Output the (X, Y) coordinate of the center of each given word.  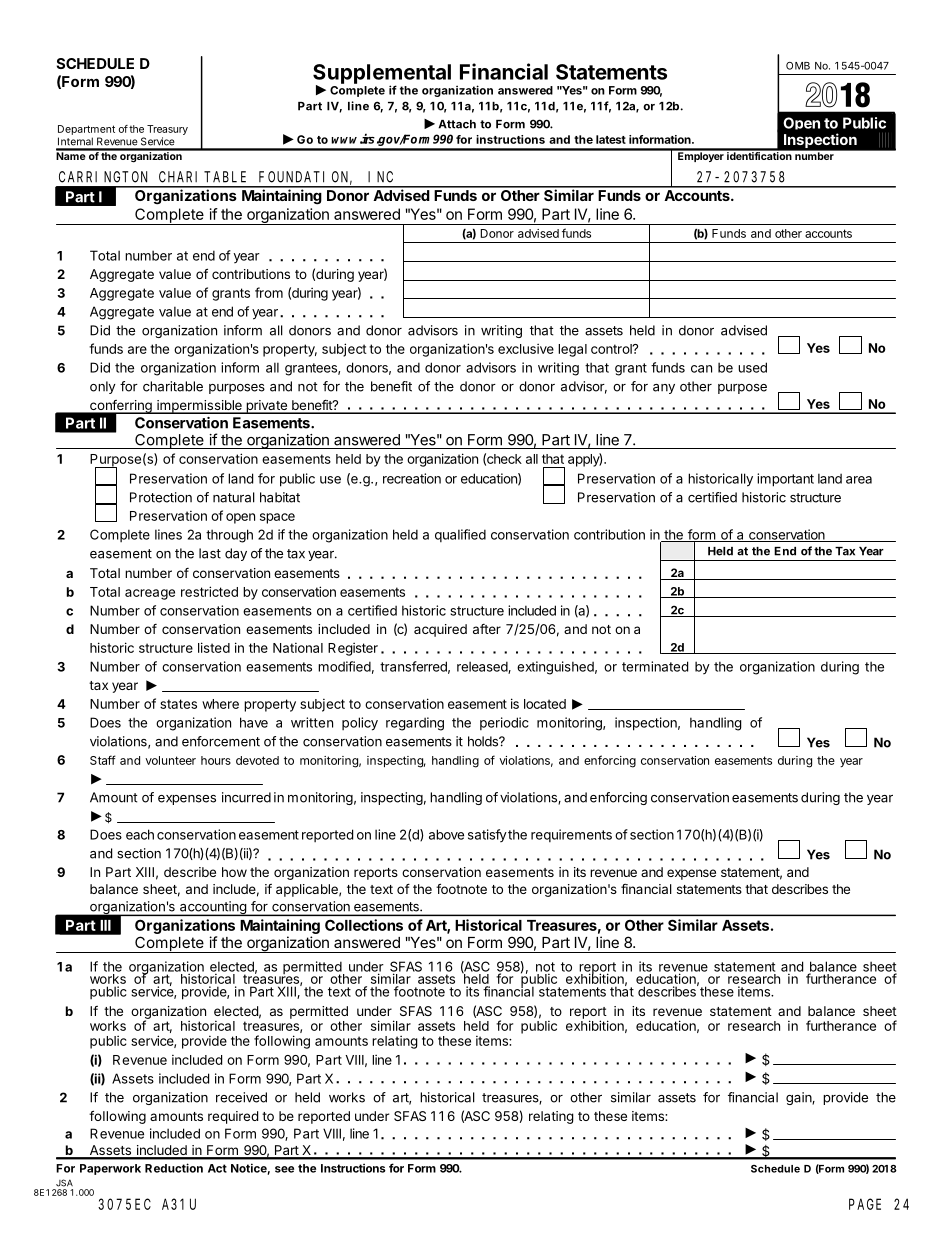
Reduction (174, 1168)
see (284, 1169)
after (487, 629)
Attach (457, 124)
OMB (798, 66)
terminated (655, 666)
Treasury (167, 130)
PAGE (865, 1204)
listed (214, 647)
